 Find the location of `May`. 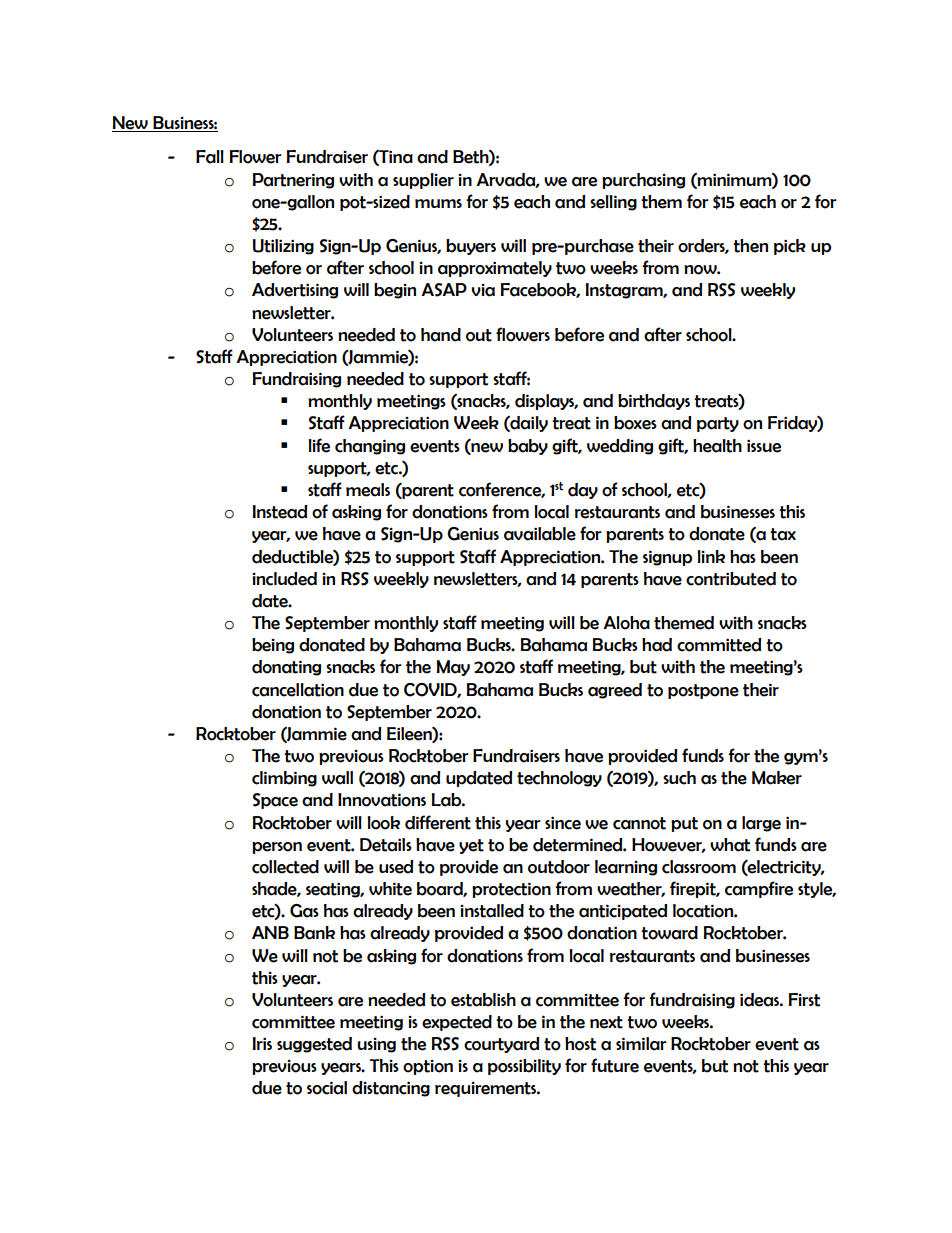

May is located at coordinates (453, 668).
